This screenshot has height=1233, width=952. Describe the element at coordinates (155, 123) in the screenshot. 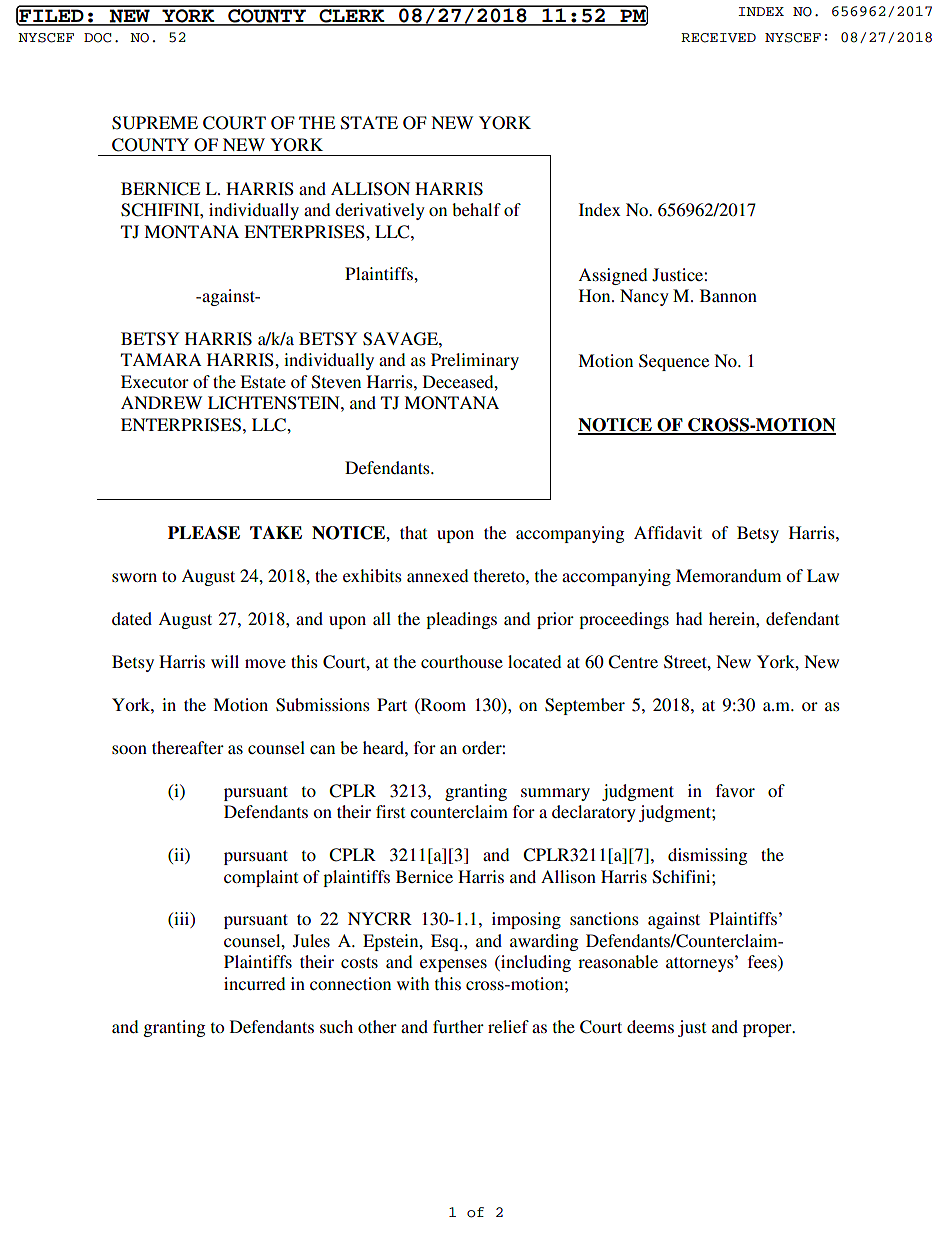

I see `SUPREME` at that location.
